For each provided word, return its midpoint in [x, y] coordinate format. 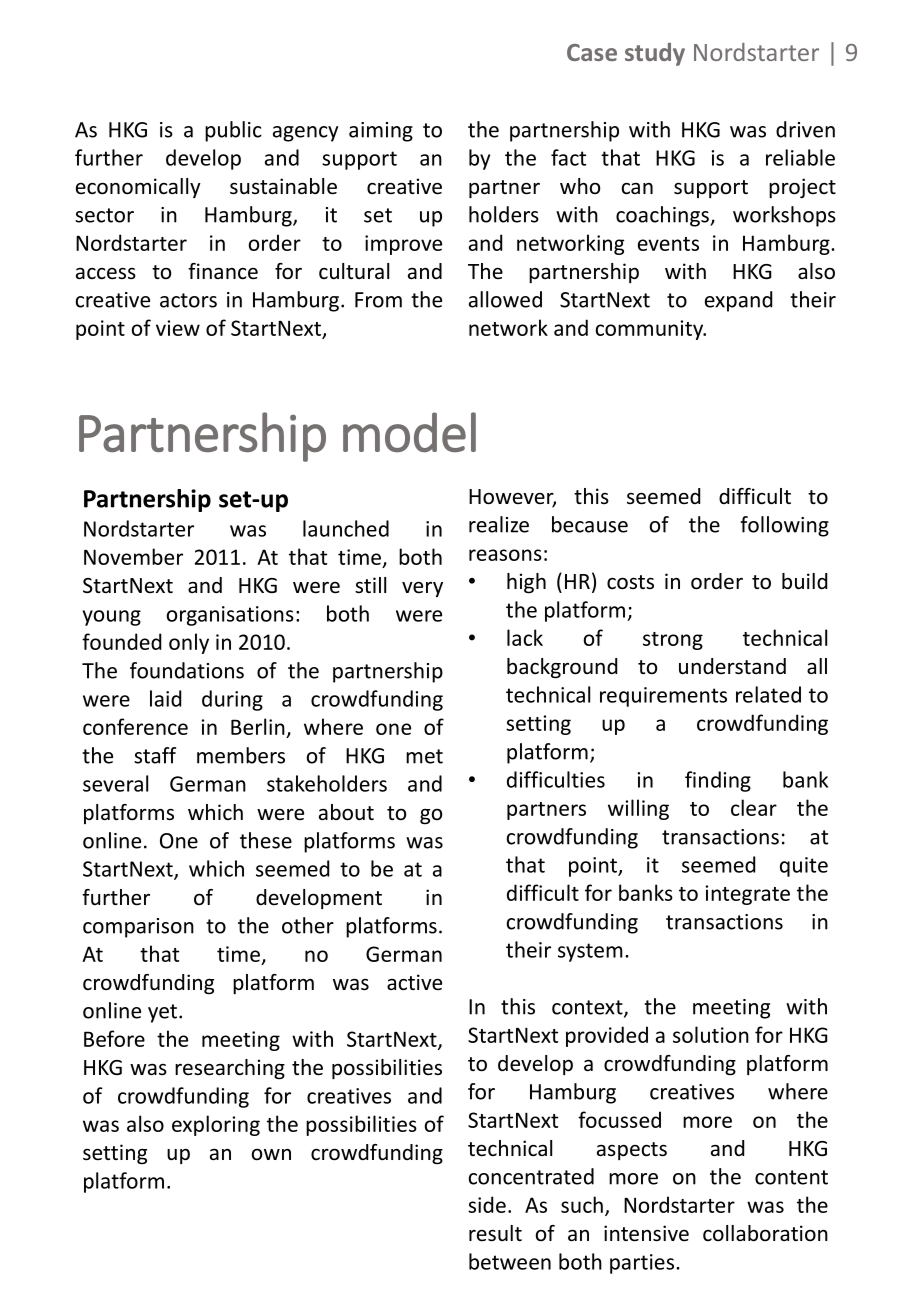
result [495, 1233]
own [271, 1154]
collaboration [765, 1233]
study [655, 54]
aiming [381, 132]
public [233, 131]
